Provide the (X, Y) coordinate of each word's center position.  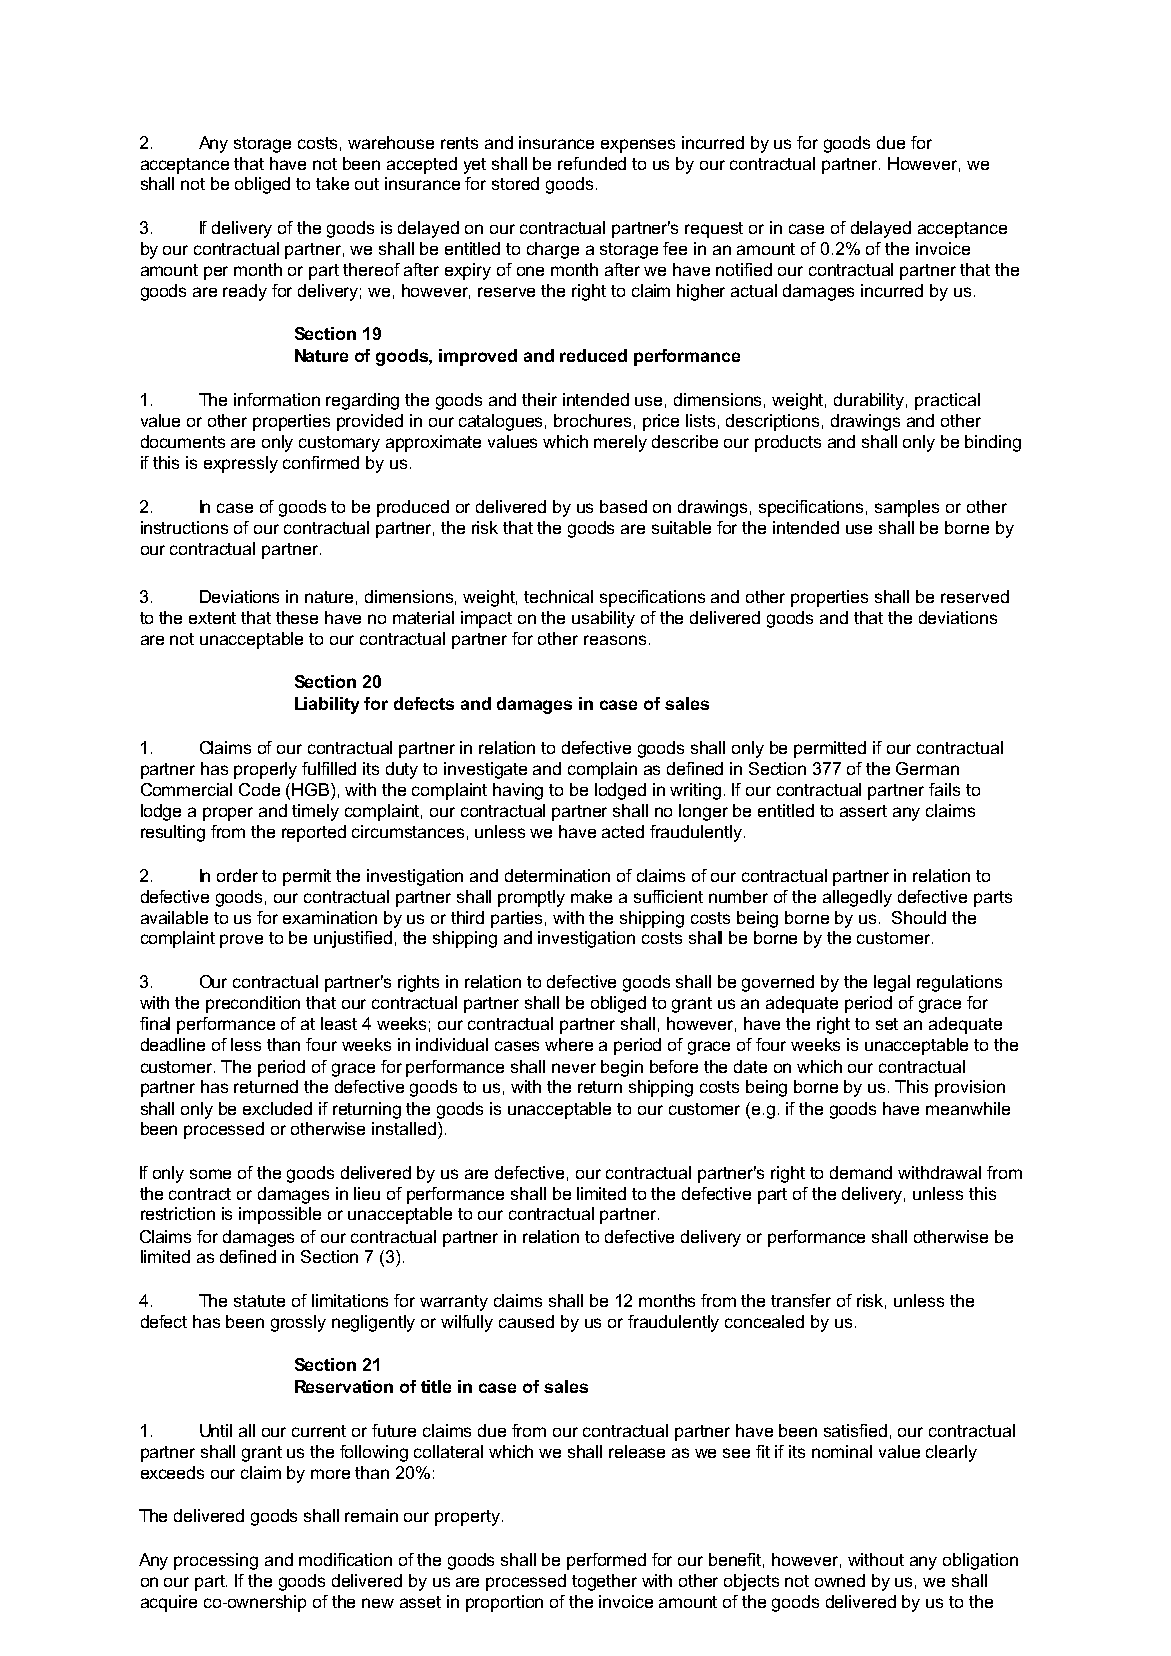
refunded (592, 163)
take (332, 183)
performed (606, 1561)
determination (557, 875)
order (237, 875)
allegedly (857, 898)
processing (216, 1561)
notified (744, 269)
